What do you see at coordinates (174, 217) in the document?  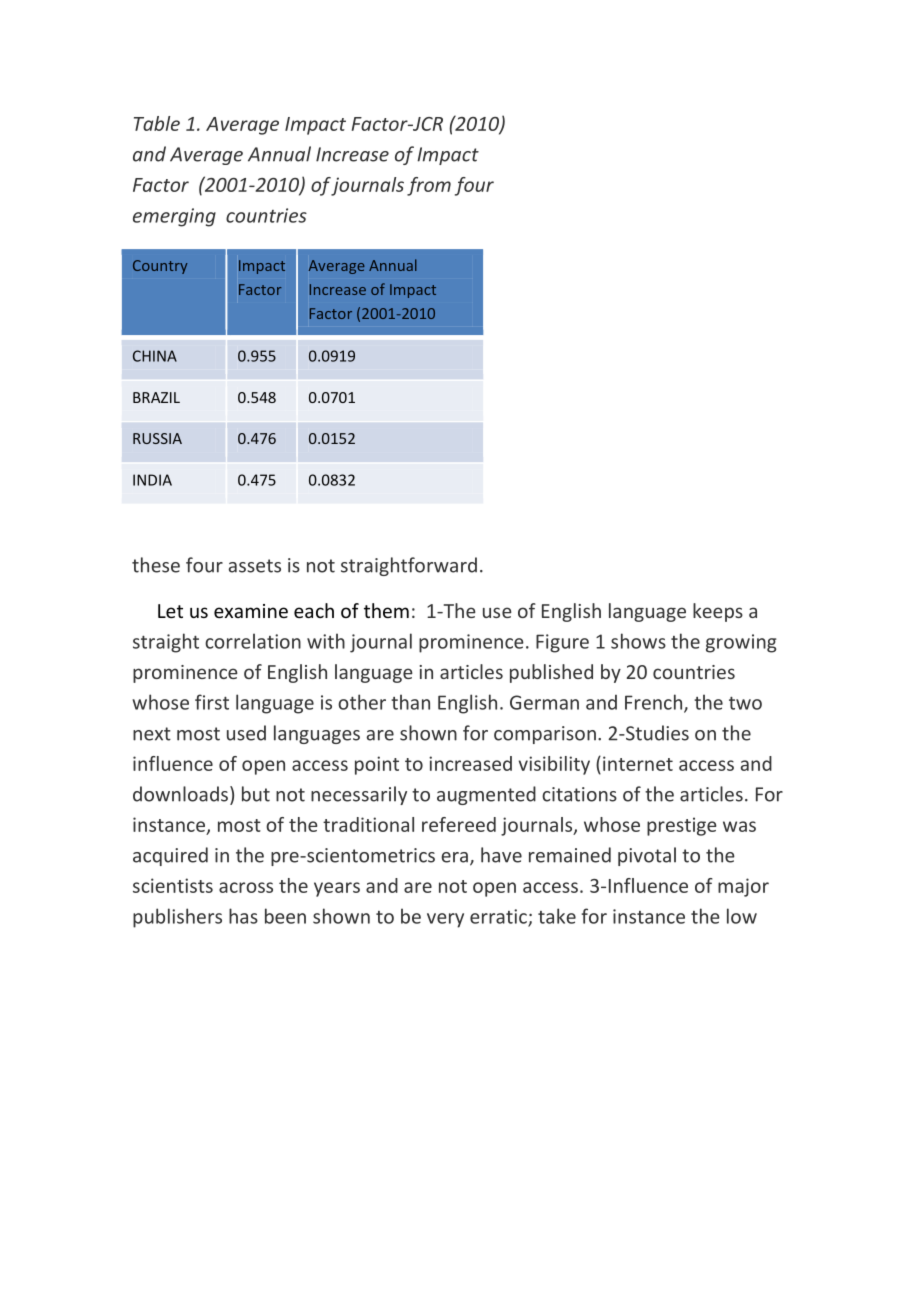 I see `emerging` at bounding box center [174, 217].
